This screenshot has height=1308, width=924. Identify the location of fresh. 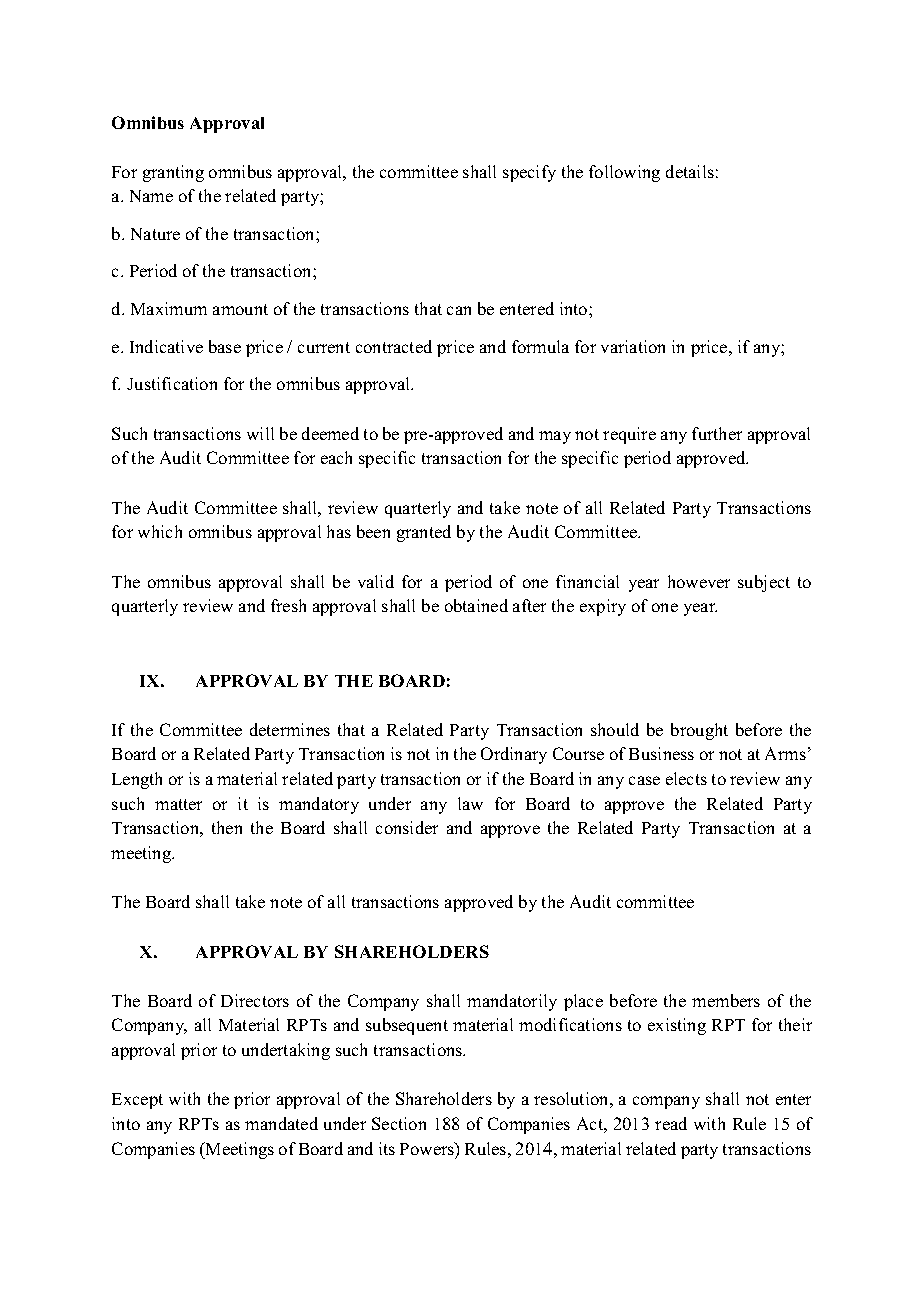
(288, 605).
